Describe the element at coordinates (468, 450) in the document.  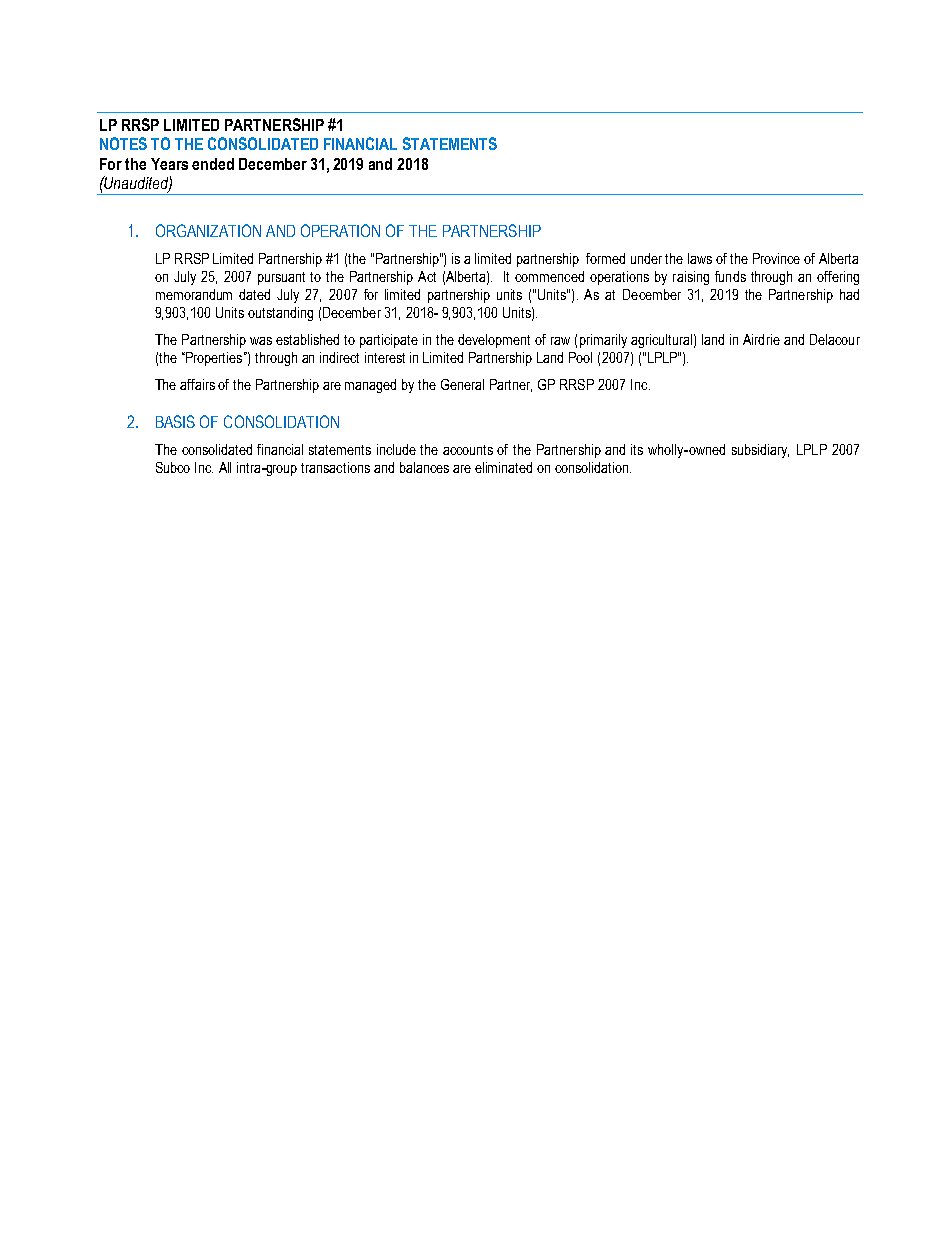
I see `accounts` at that location.
